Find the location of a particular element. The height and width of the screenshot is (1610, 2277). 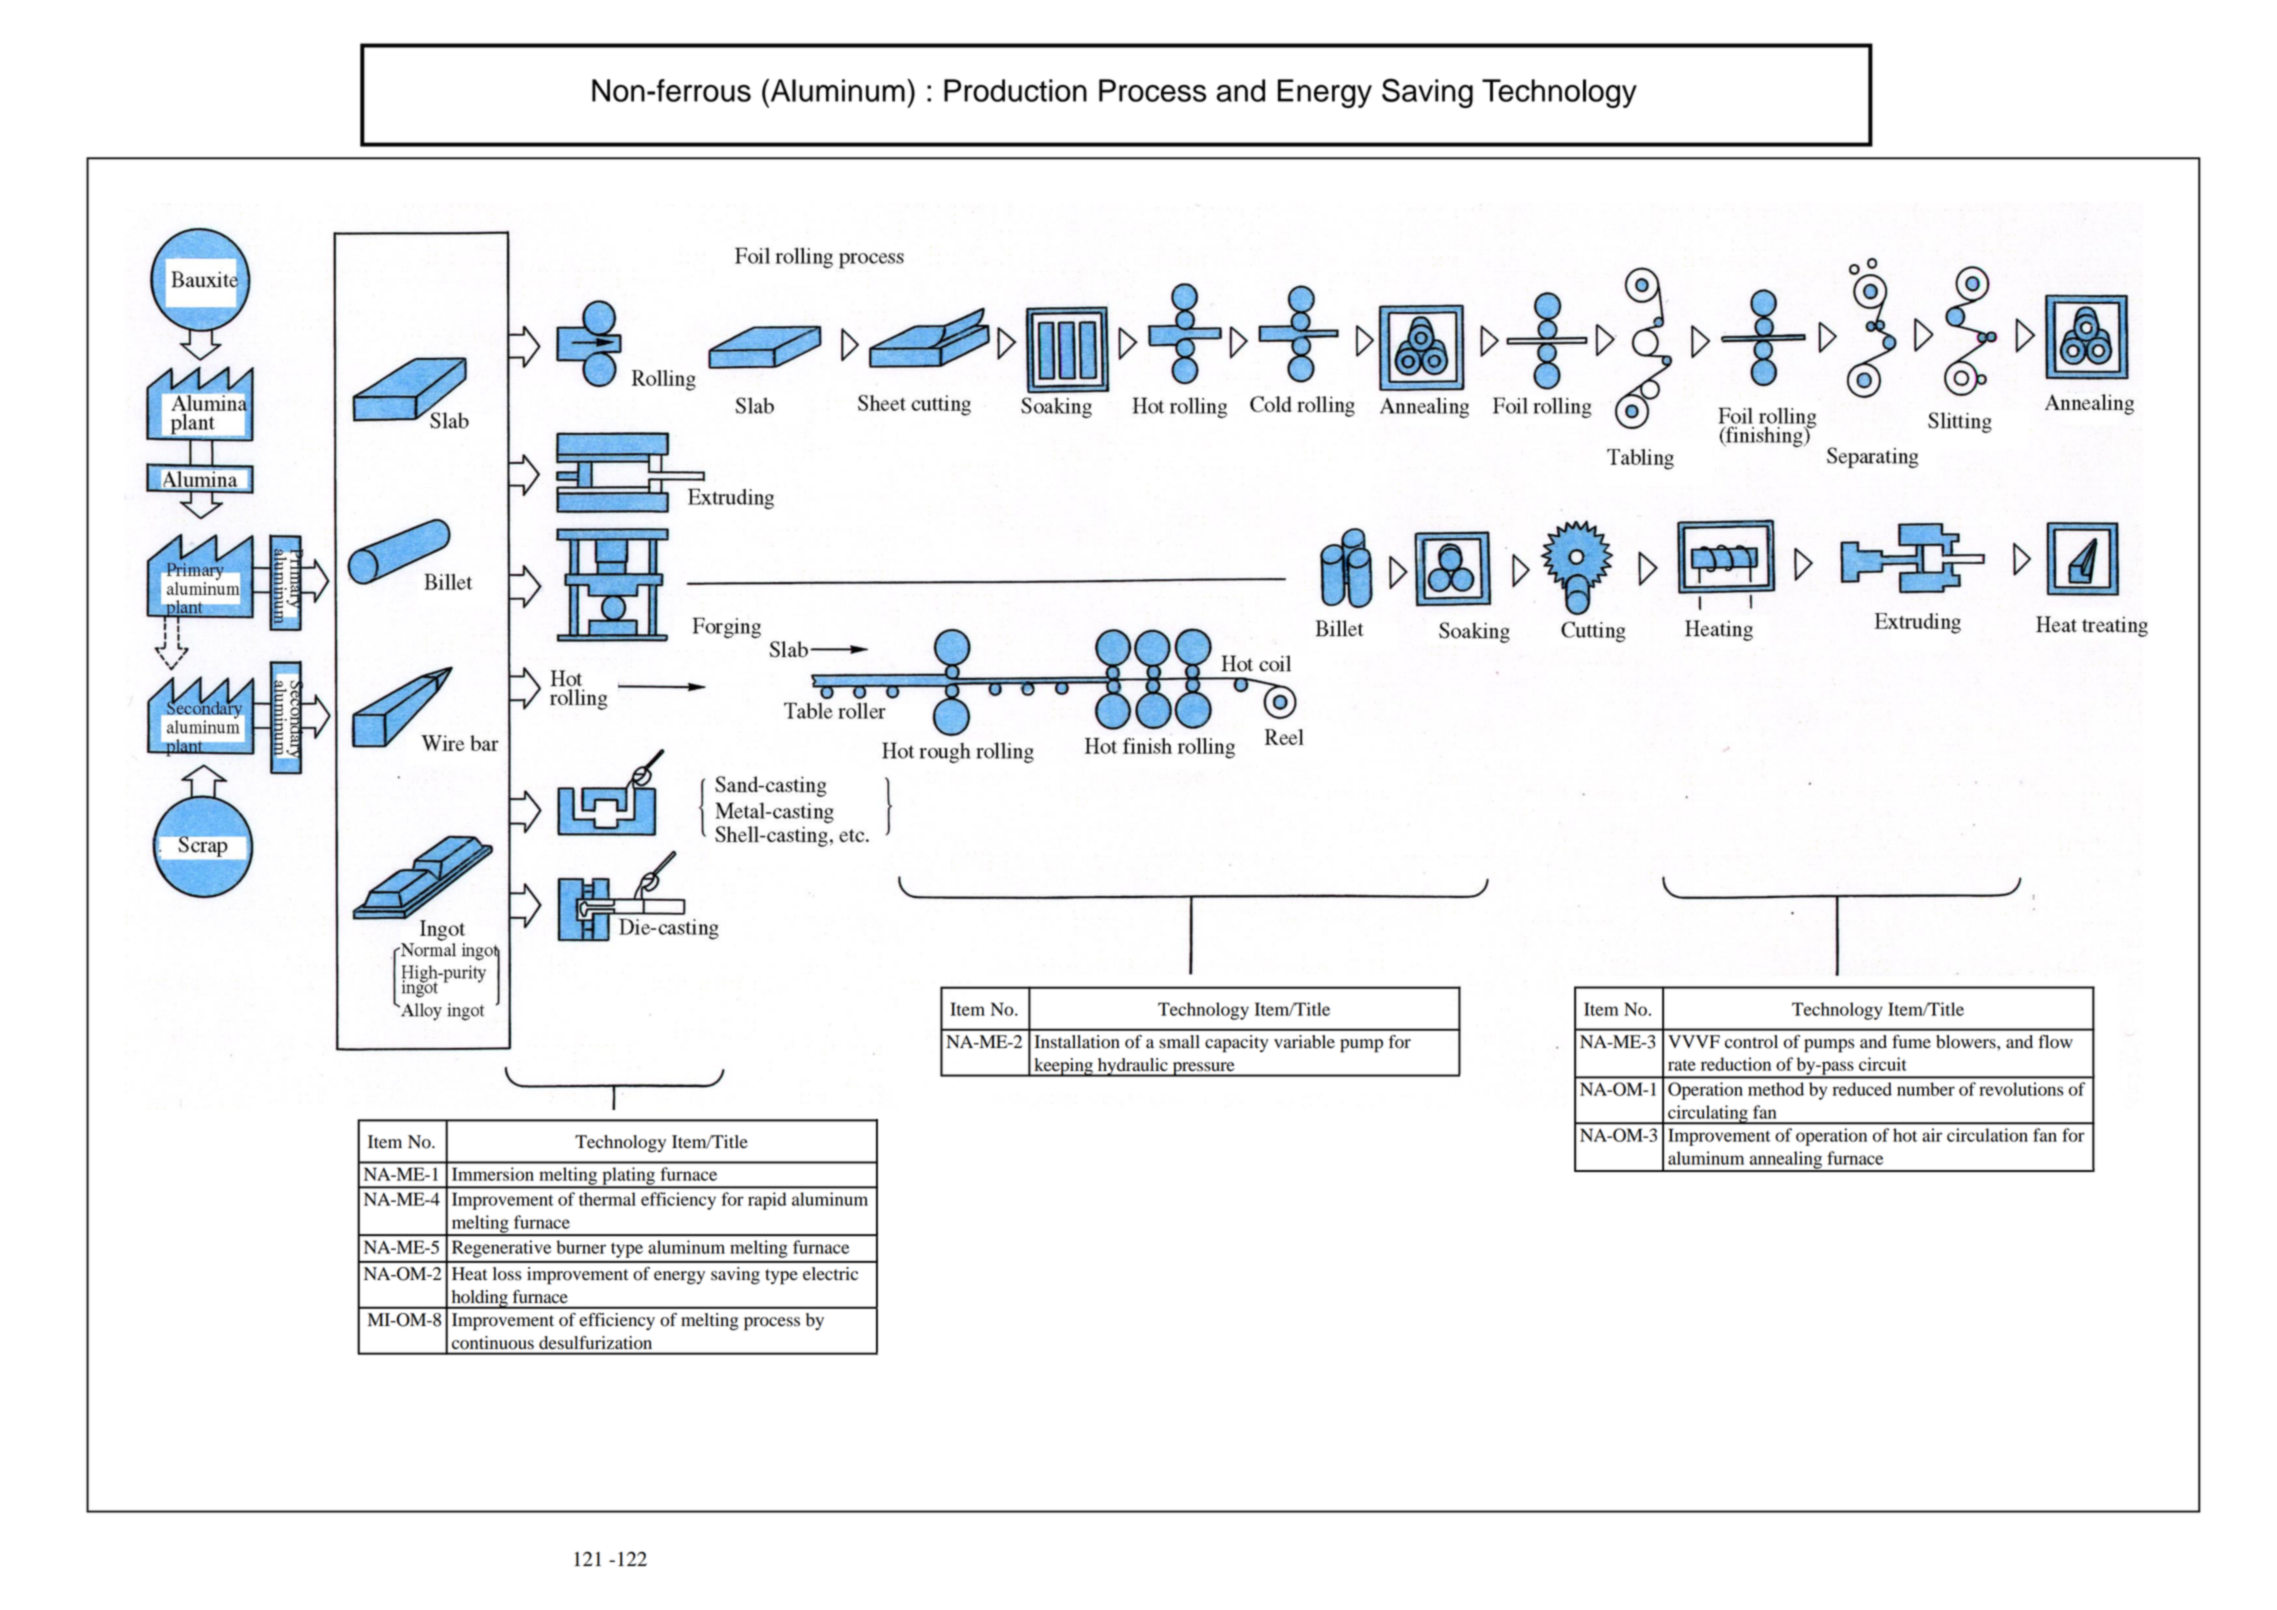

desulfurization is located at coordinates (595, 1342).
